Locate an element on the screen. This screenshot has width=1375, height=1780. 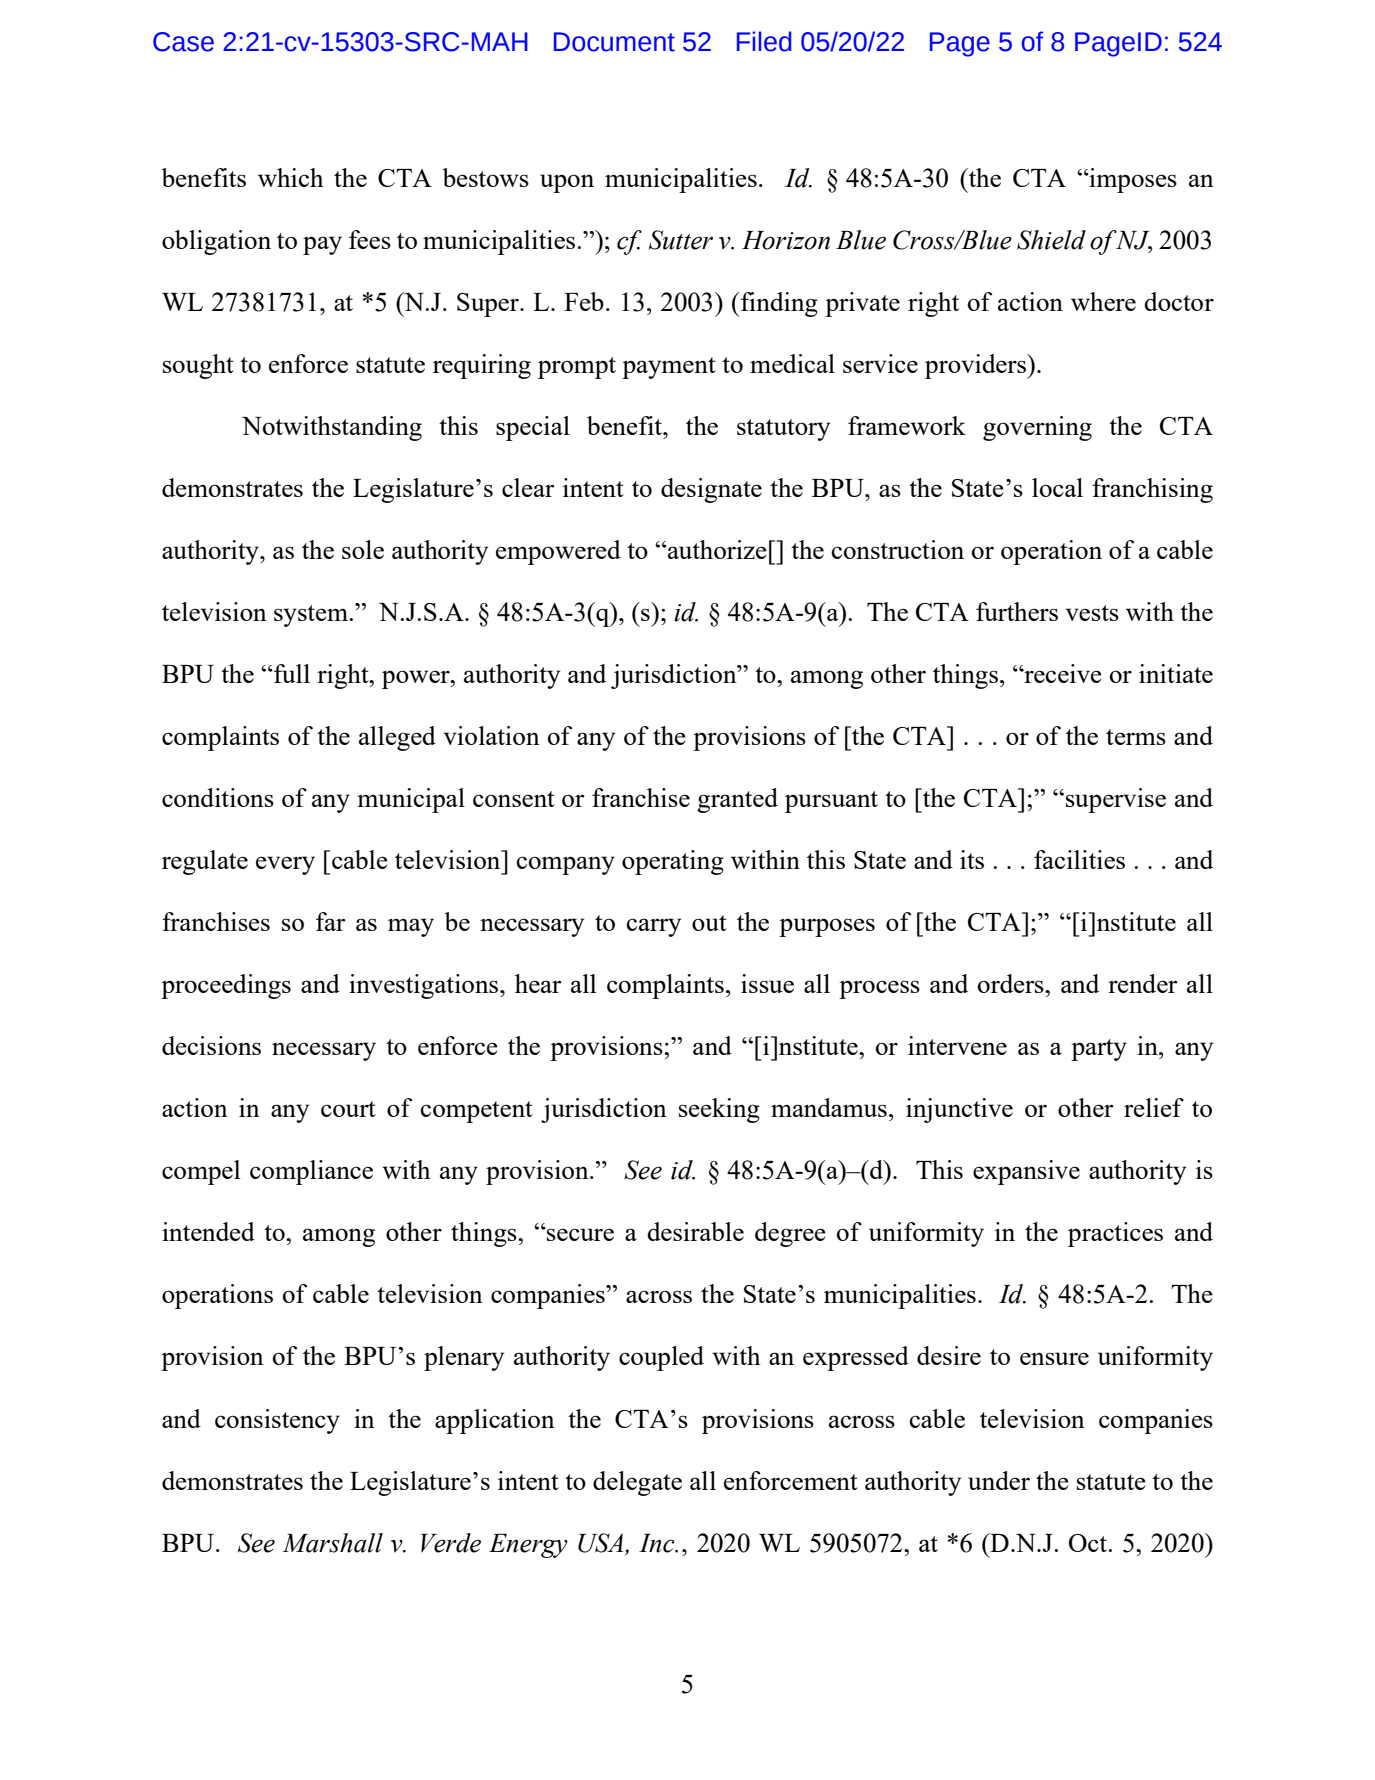
compliance is located at coordinates (311, 1172).
